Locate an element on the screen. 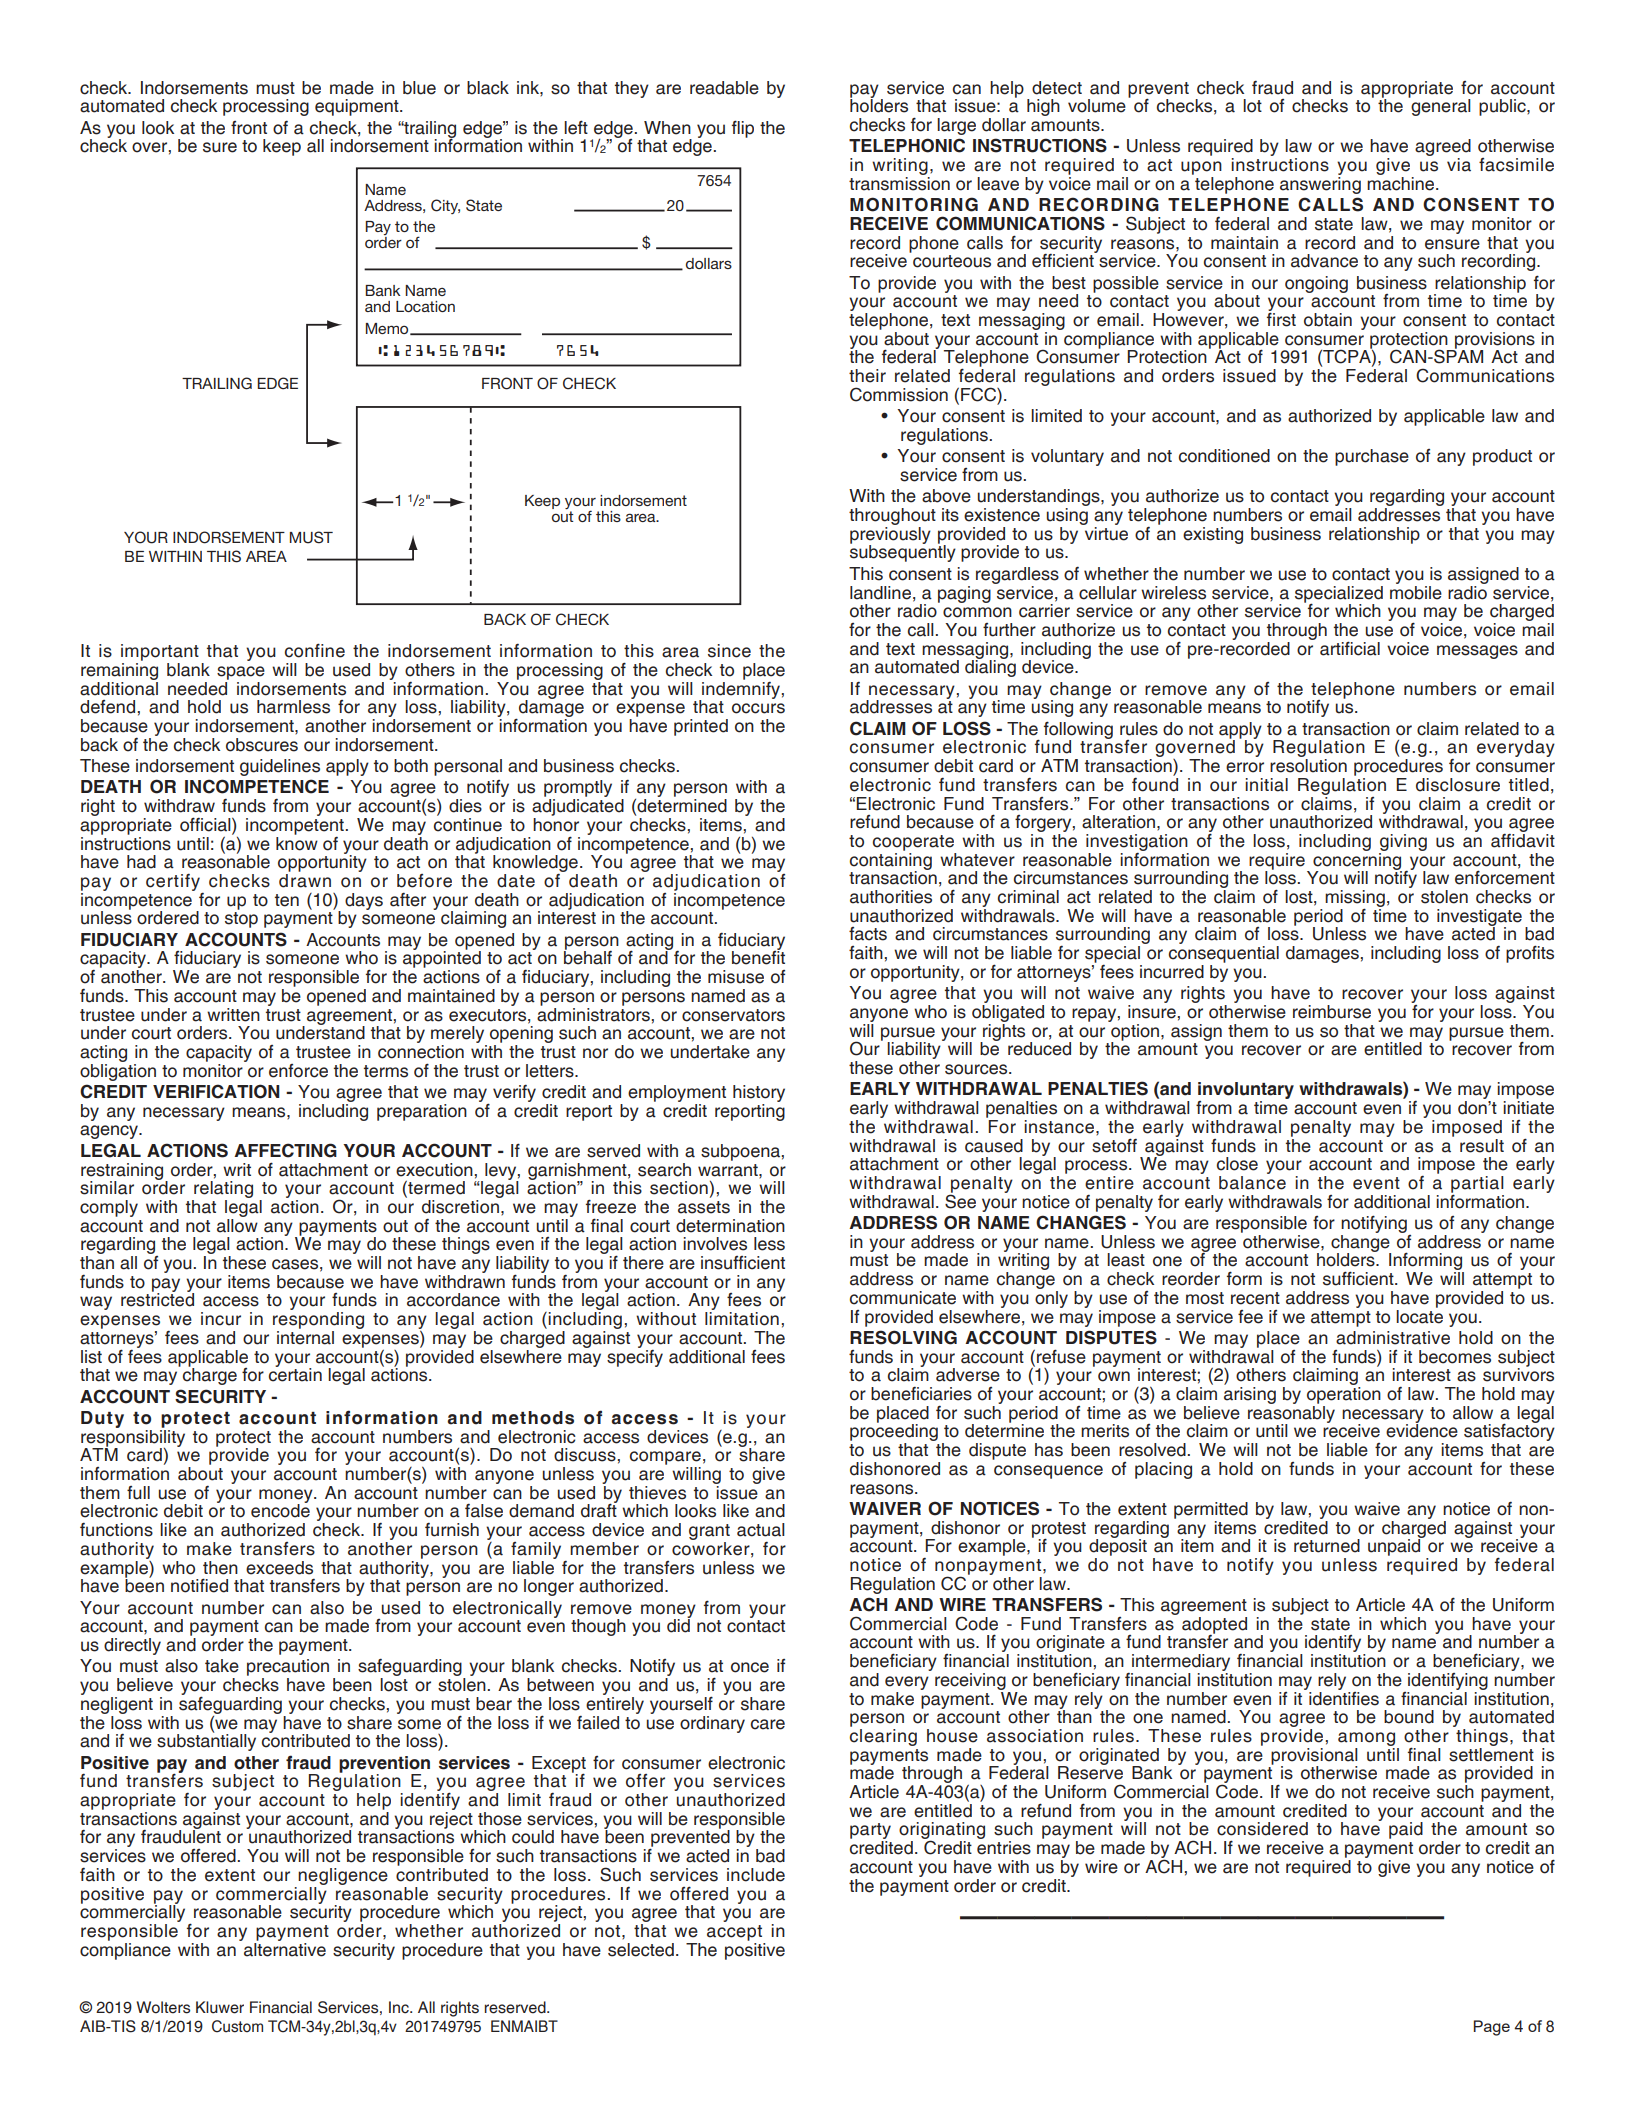 The height and width of the screenshot is (2116, 1635). answering is located at coordinates (1320, 184).
